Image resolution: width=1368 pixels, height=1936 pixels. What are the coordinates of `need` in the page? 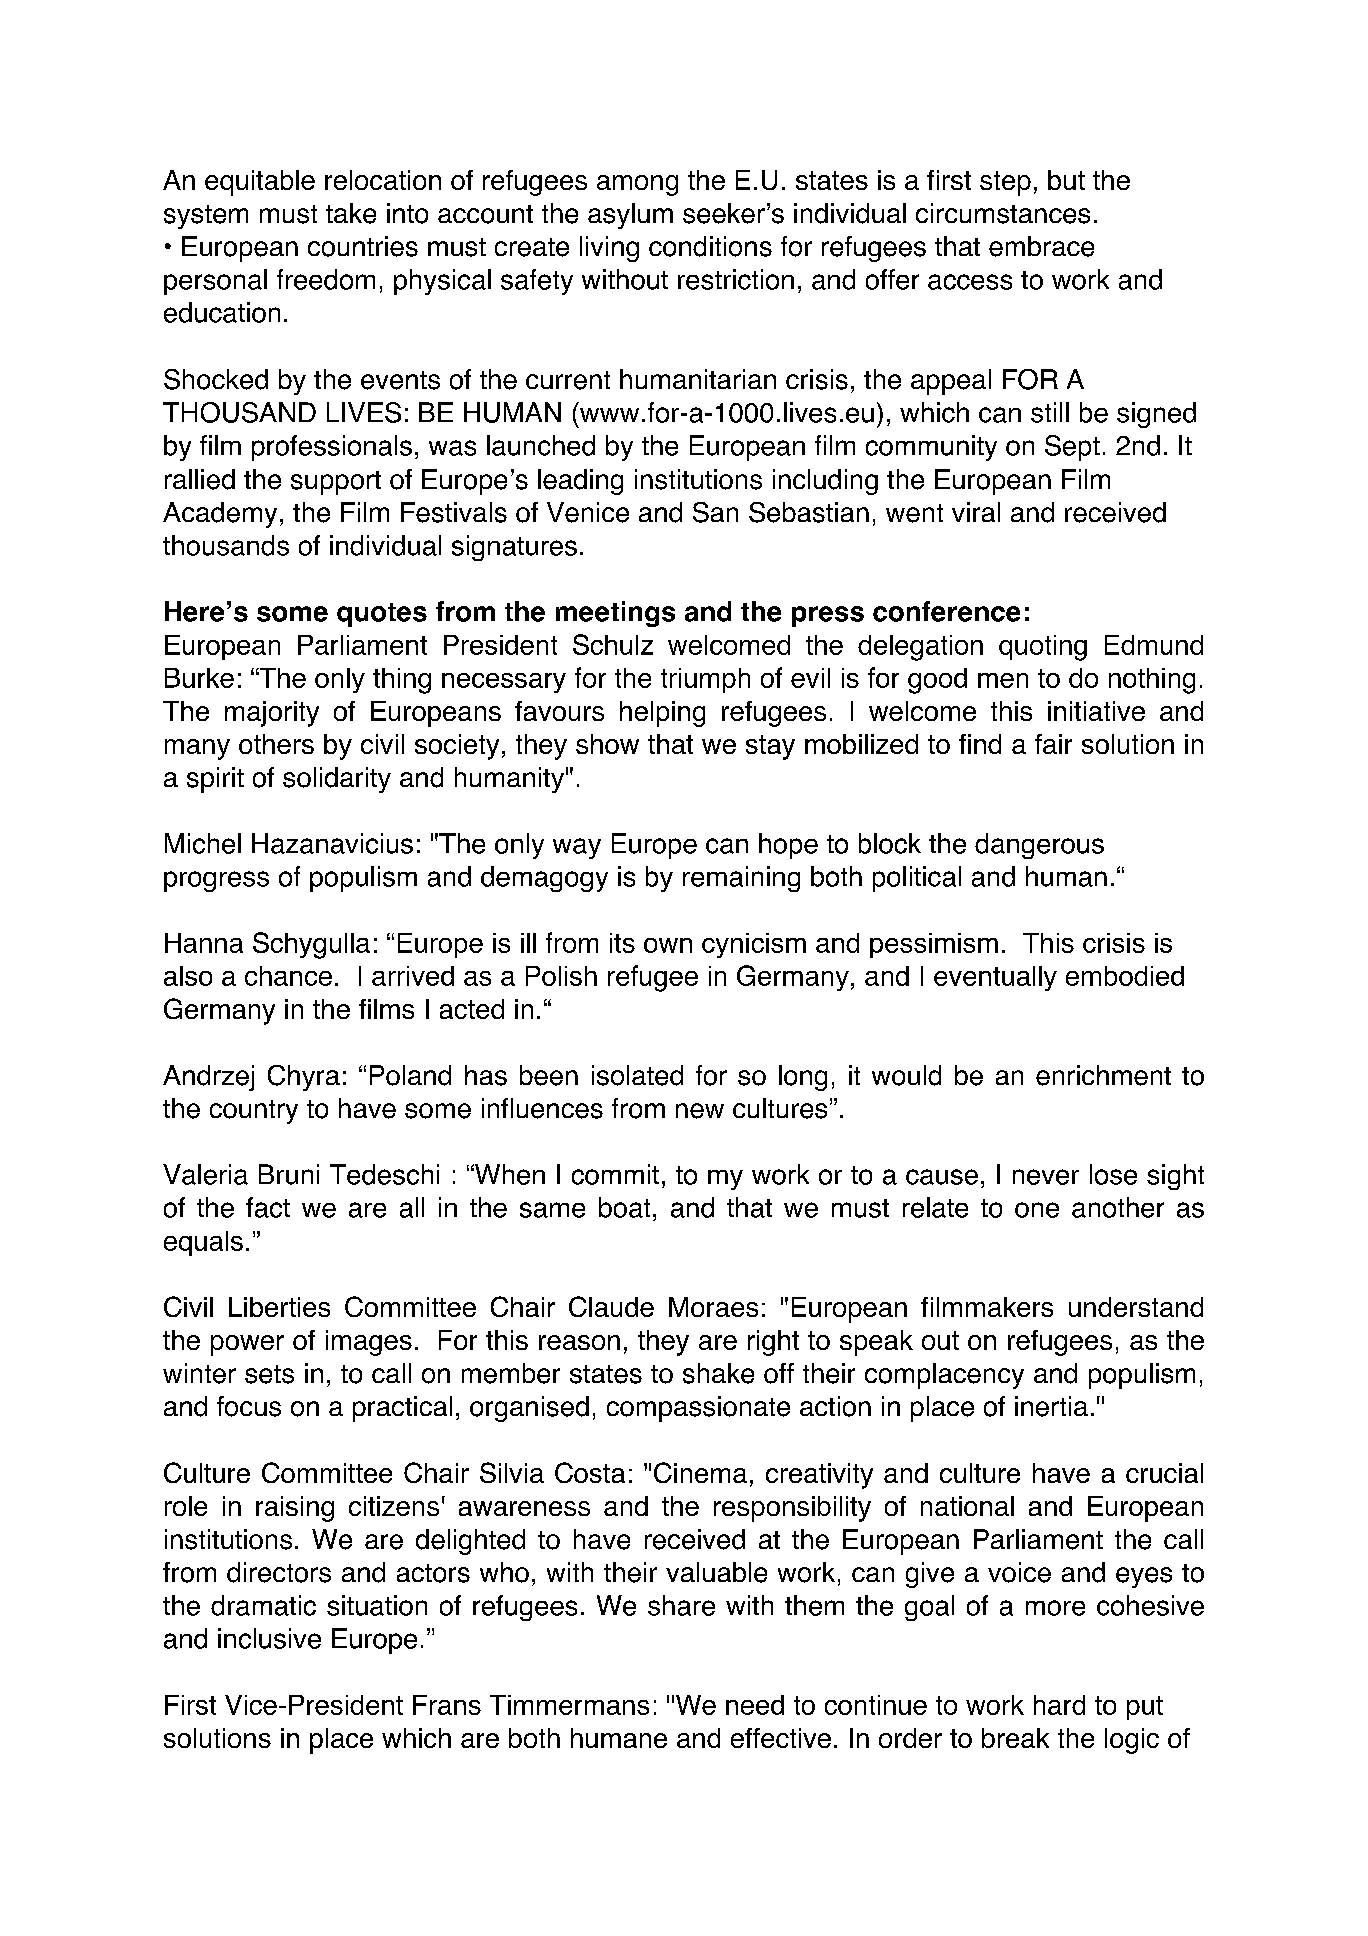 It's located at (755, 1705).
